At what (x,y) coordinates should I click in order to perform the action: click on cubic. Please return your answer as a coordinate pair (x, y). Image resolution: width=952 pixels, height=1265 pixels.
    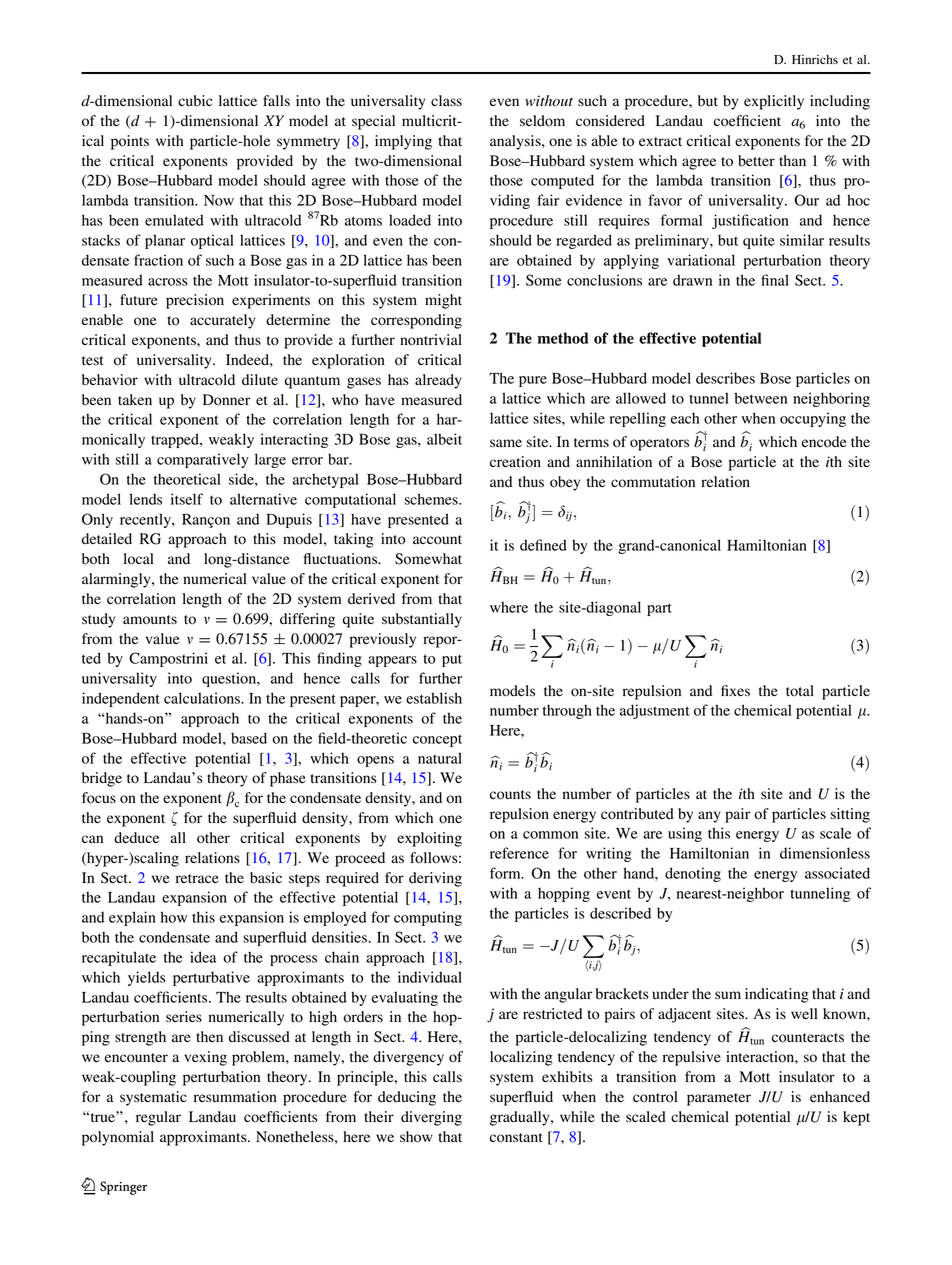
    Looking at the image, I should click on (195, 101).
